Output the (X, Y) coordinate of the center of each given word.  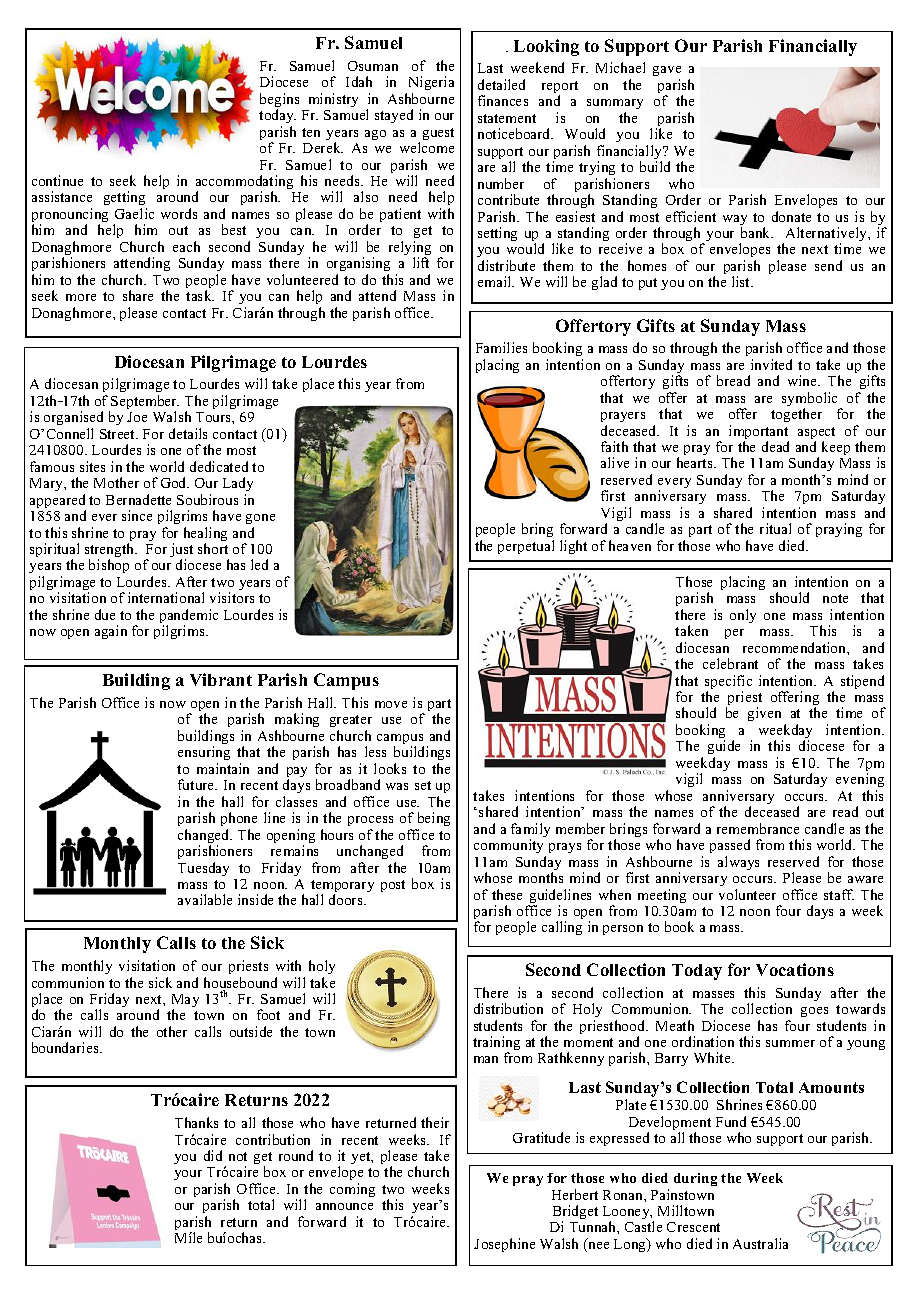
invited (771, 364)
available (205, 899)
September (145, 403)
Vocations (795, 969)
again (111, 632)
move (391, 704)
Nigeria (430, 85)
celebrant (730, 663)
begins (279, 101)
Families (501, 347)
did (213, 1155)
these (507, 894)
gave (667, 73)
